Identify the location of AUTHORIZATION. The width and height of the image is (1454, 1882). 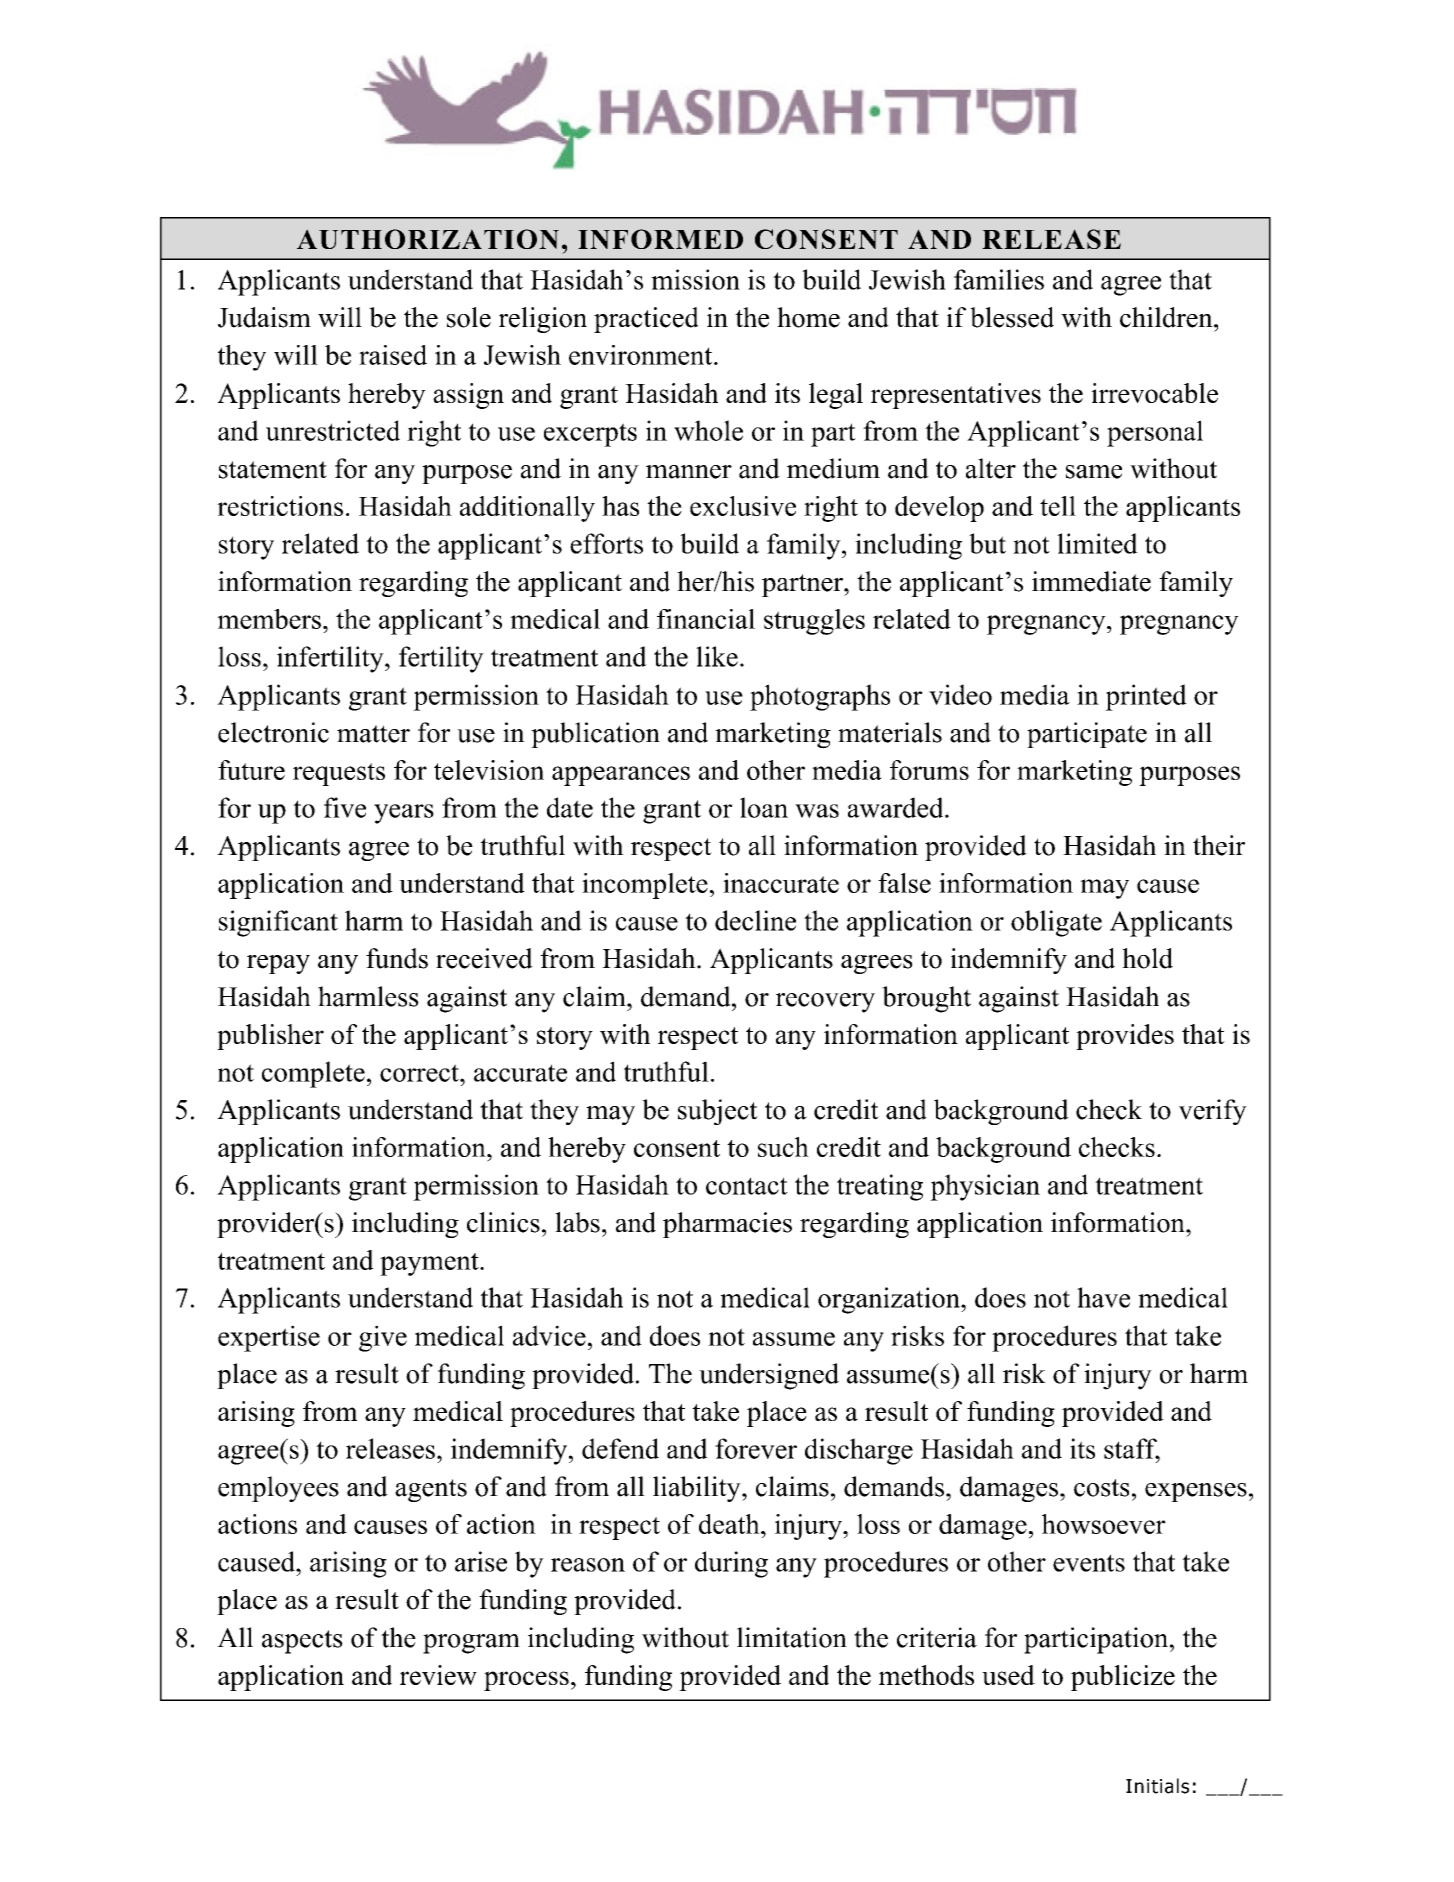
(428, 239).
